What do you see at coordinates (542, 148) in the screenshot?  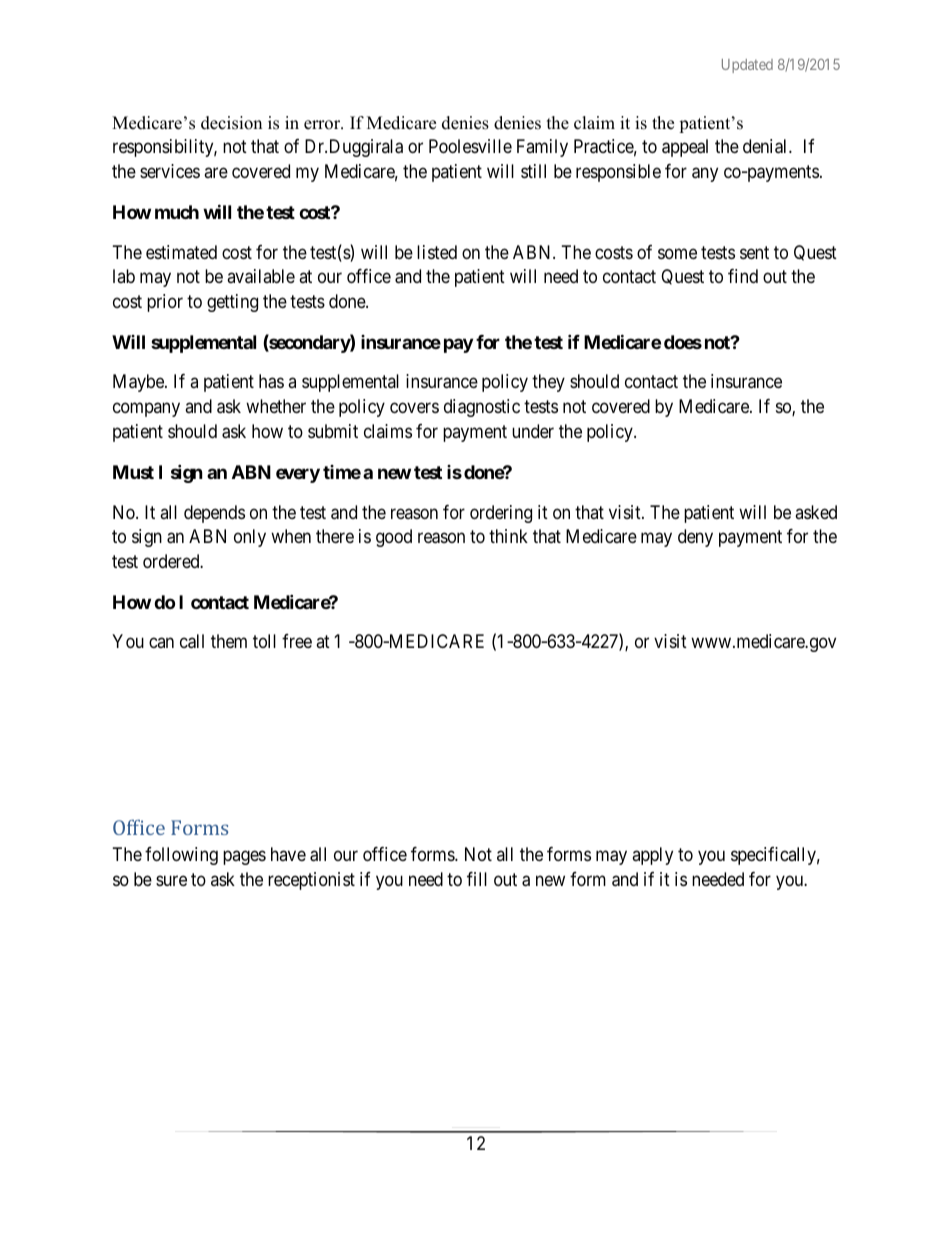 I see `Family` at bounding box center [542, 148].
